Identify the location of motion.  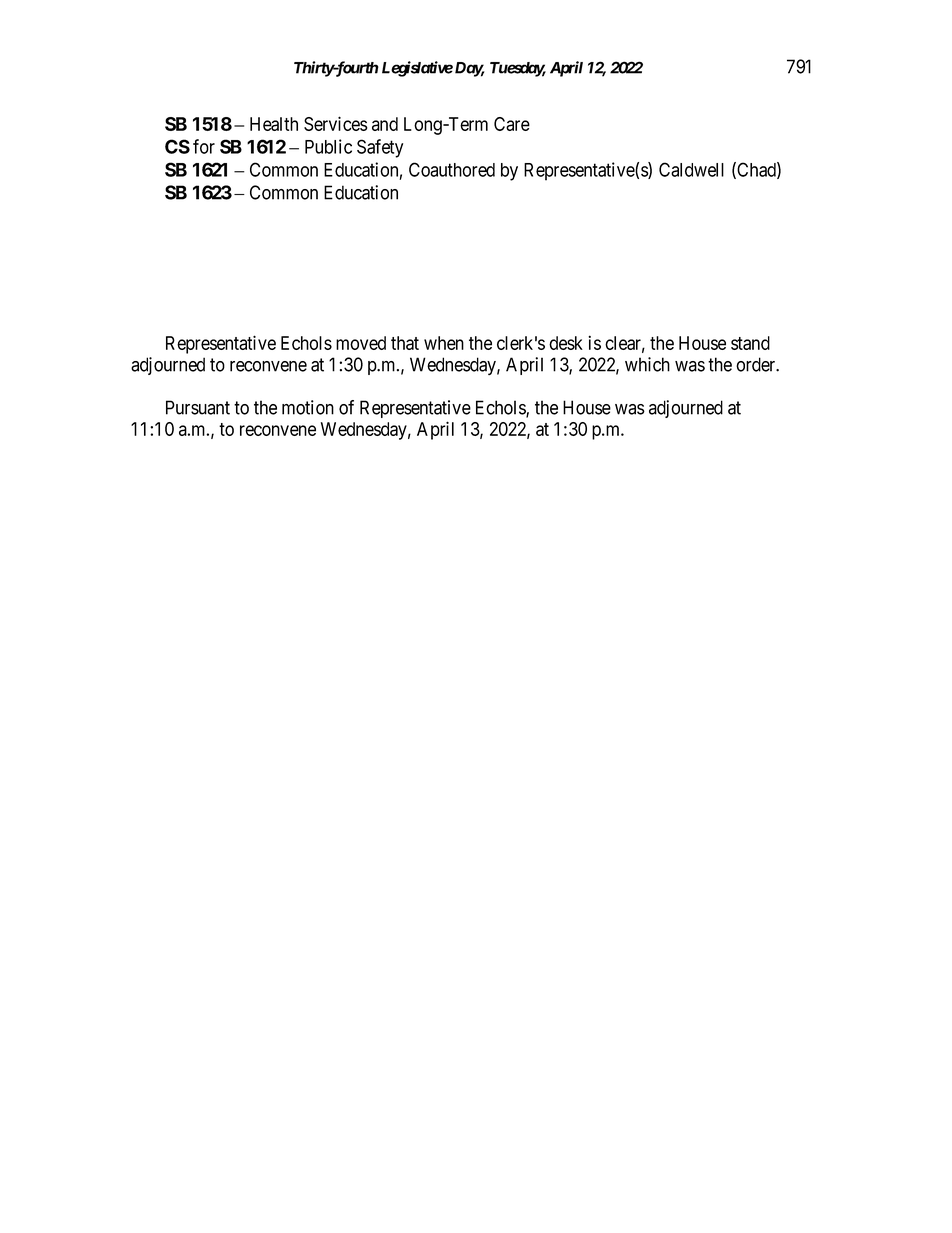
(308, 407).
